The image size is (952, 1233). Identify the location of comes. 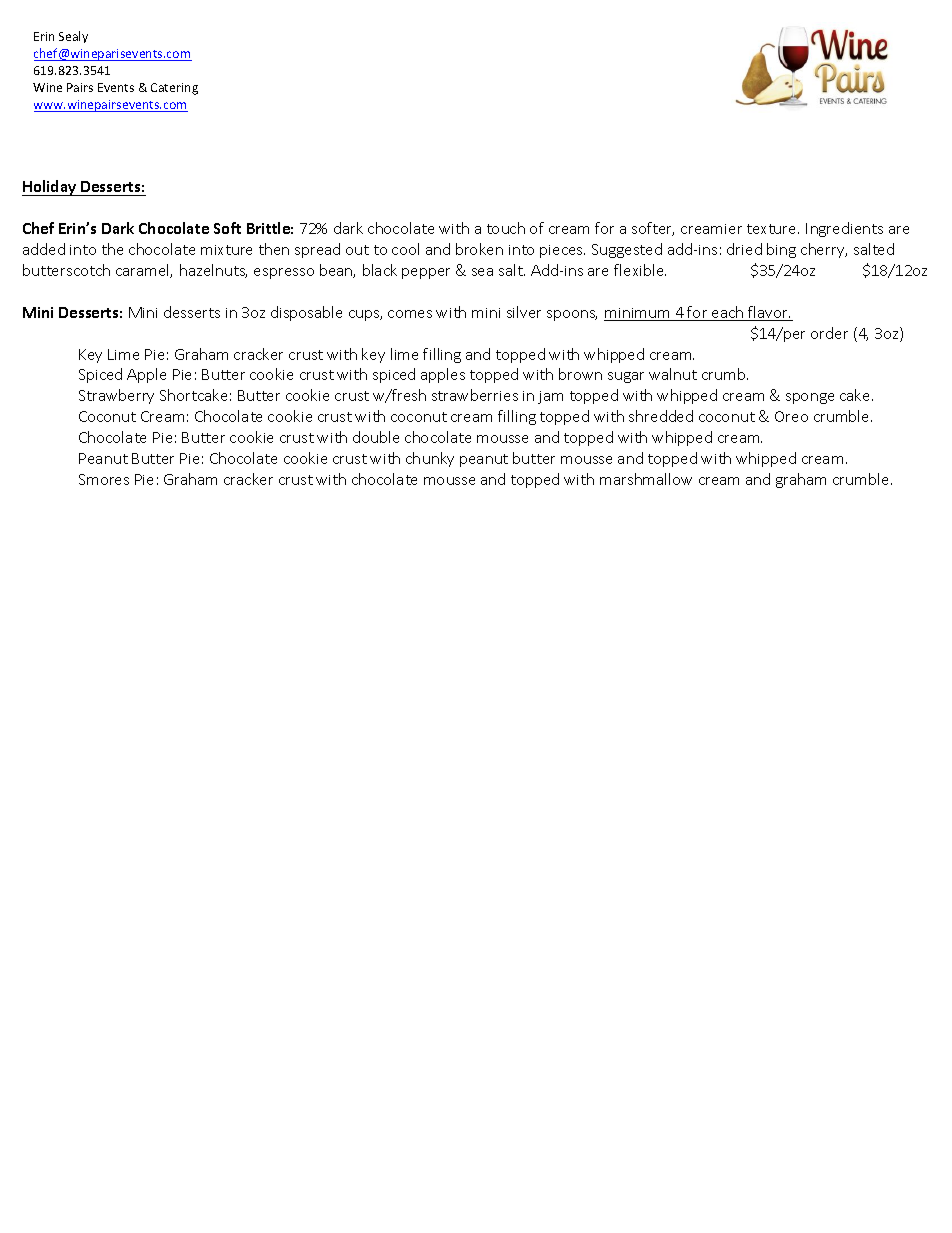
(410, 314).
